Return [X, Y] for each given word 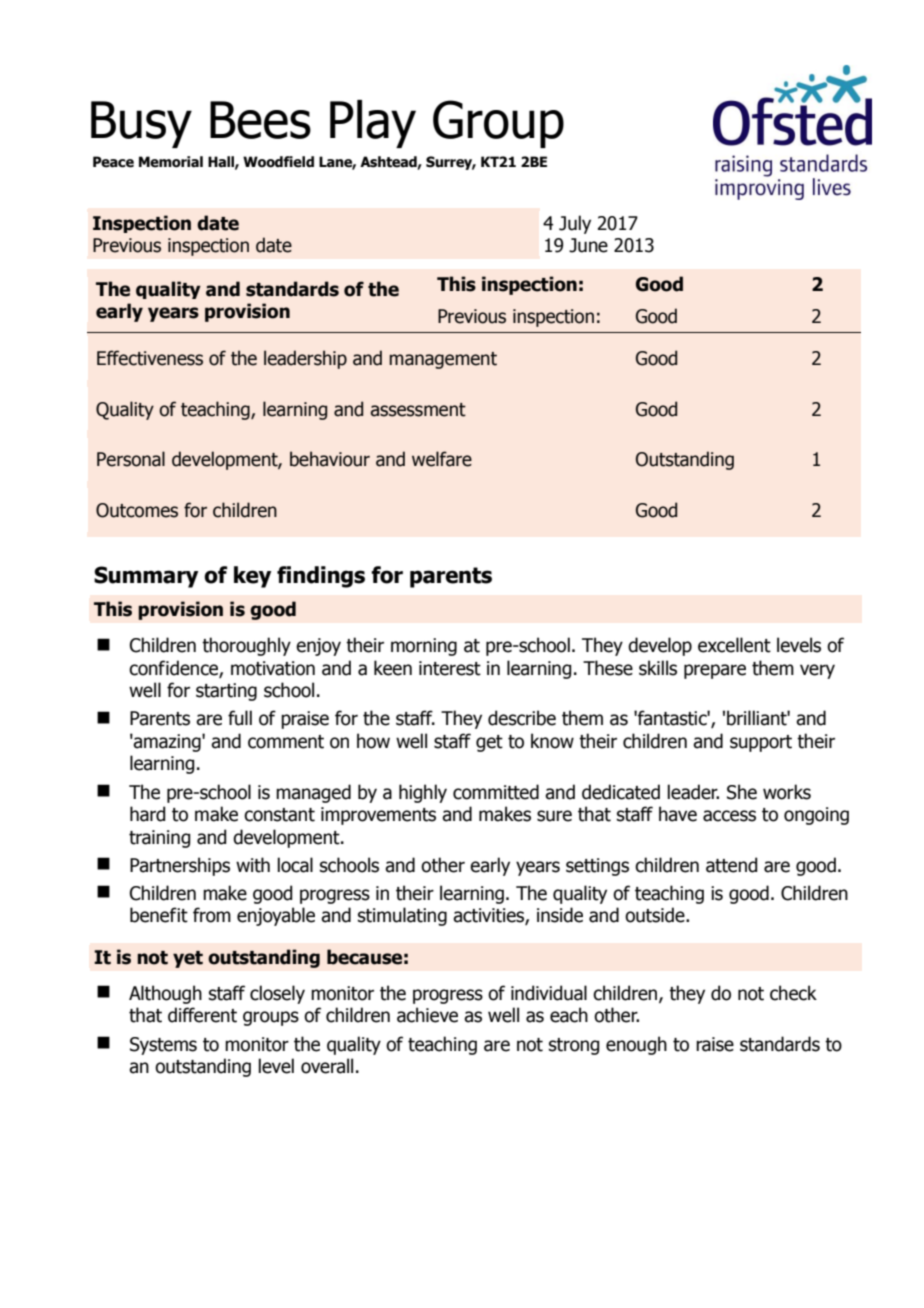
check [793, 993]
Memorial [171, 162]
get [489, 743]
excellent [734, 645]
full [240, 718]
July [575, 224]
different [202, 1015]
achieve [427, 1015]
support [761, 743]
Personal [131, 459]
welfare [442, 459]
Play [373, 124]
